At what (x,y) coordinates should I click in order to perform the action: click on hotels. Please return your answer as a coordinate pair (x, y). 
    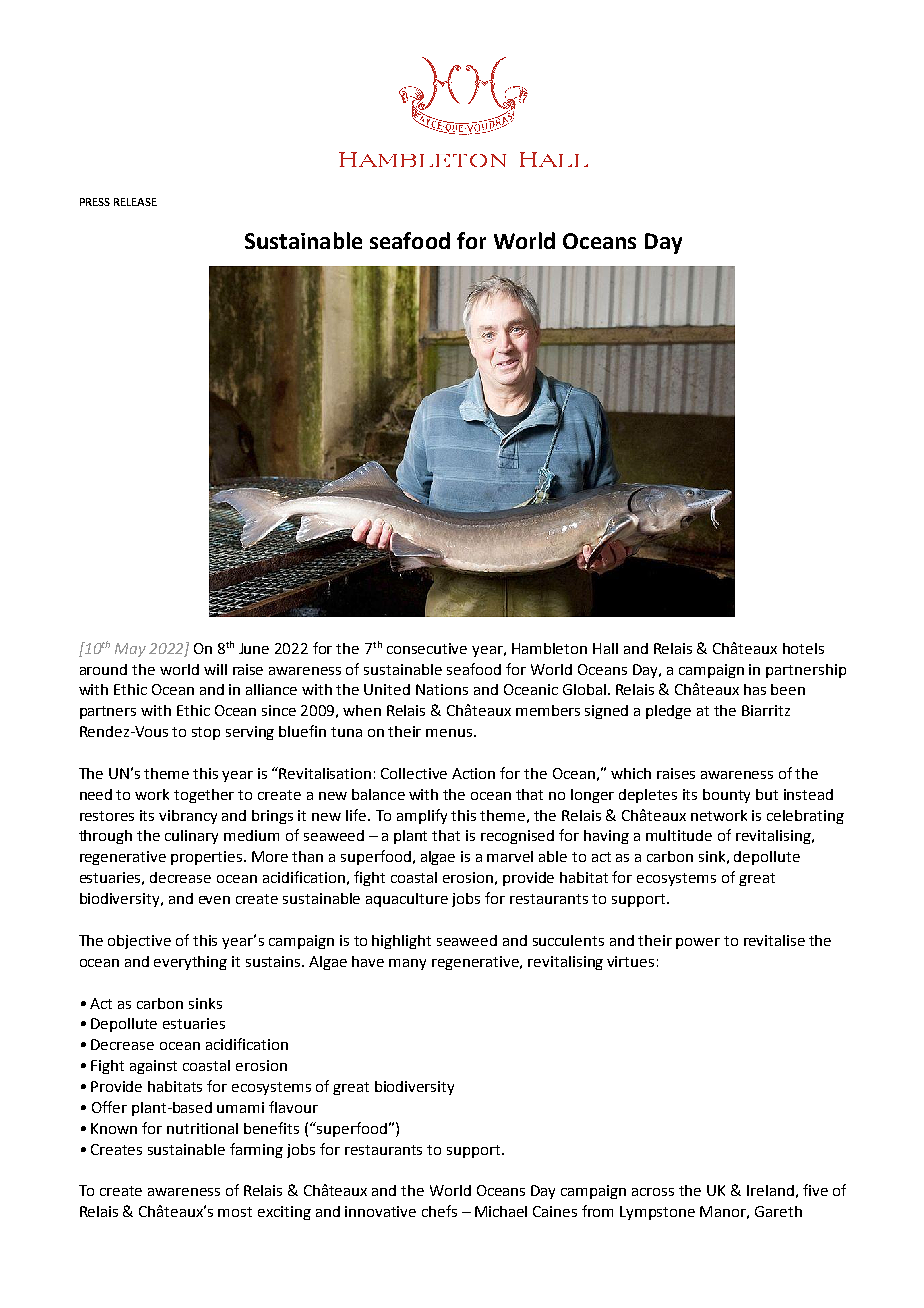
    Looking at the image, I should click on (803, 648).
